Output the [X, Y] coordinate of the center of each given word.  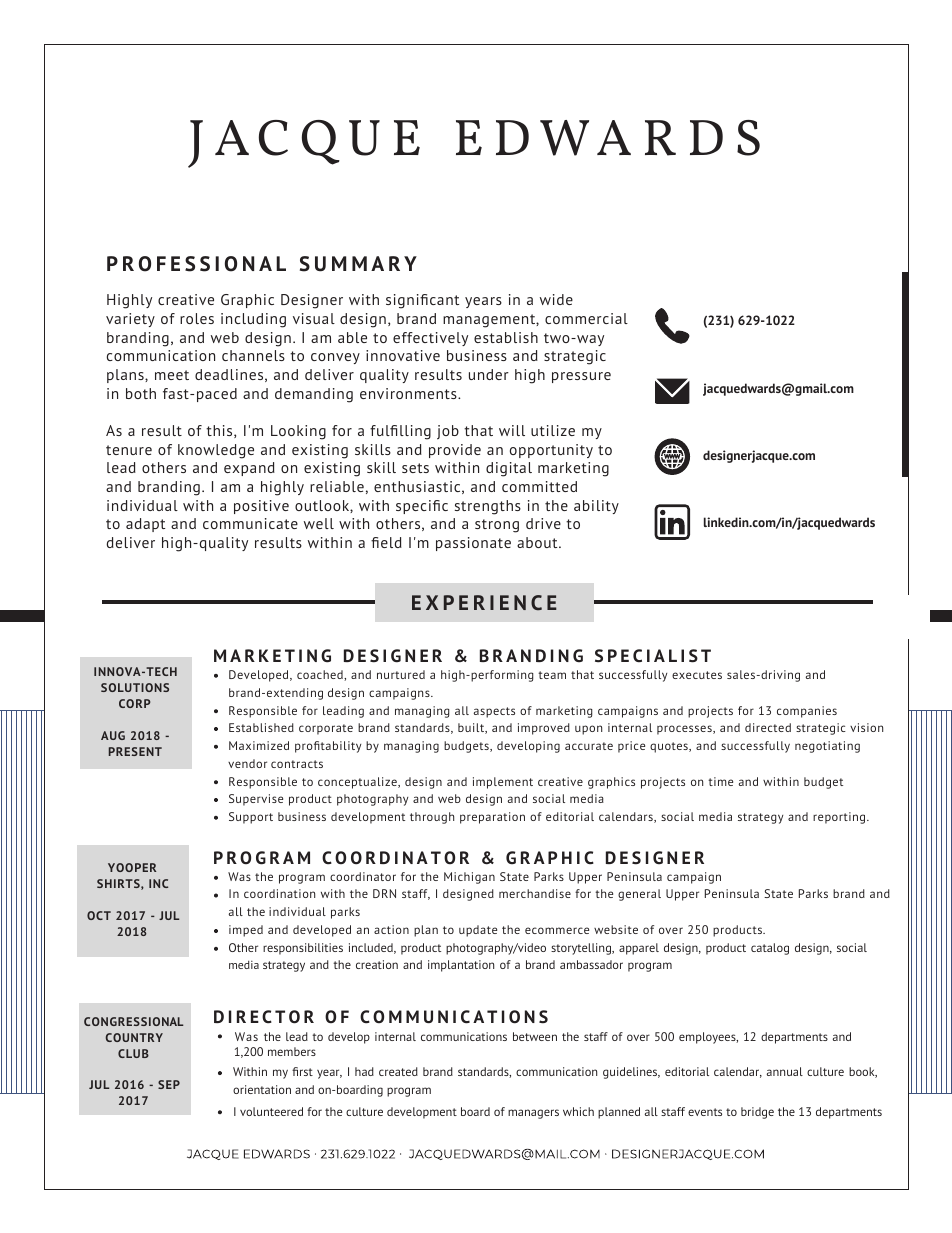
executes [697, 675]
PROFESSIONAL [196, 264]
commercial [586, 318]
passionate [473, 544]
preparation [492, 818]
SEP [169, 1084]
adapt [145, 525]
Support [251, 818]
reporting [840, 818]
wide [556, 299]
